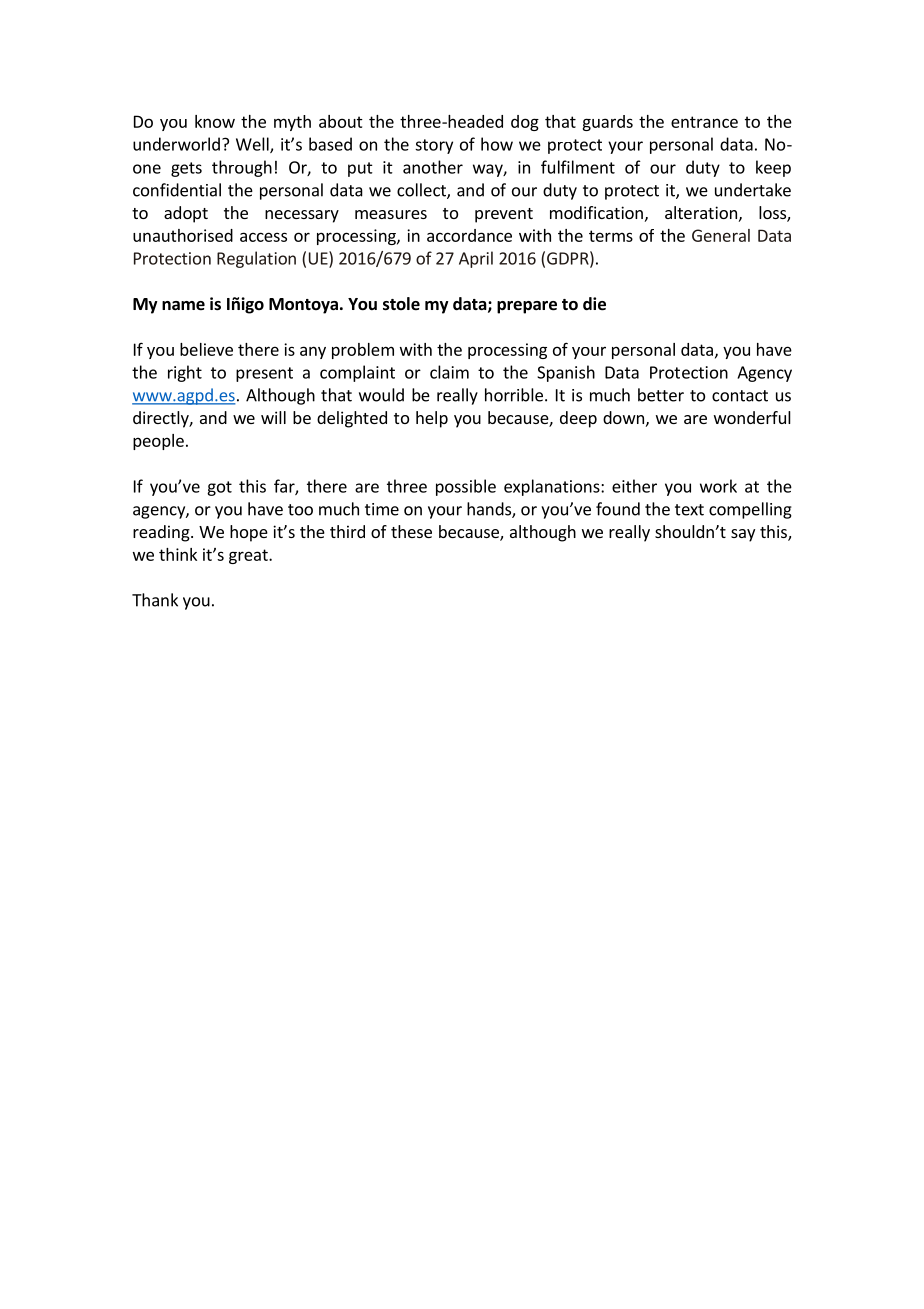  Describe the element at coordinates (704, 122) in the screenshot. I see `entrance` at that location.
